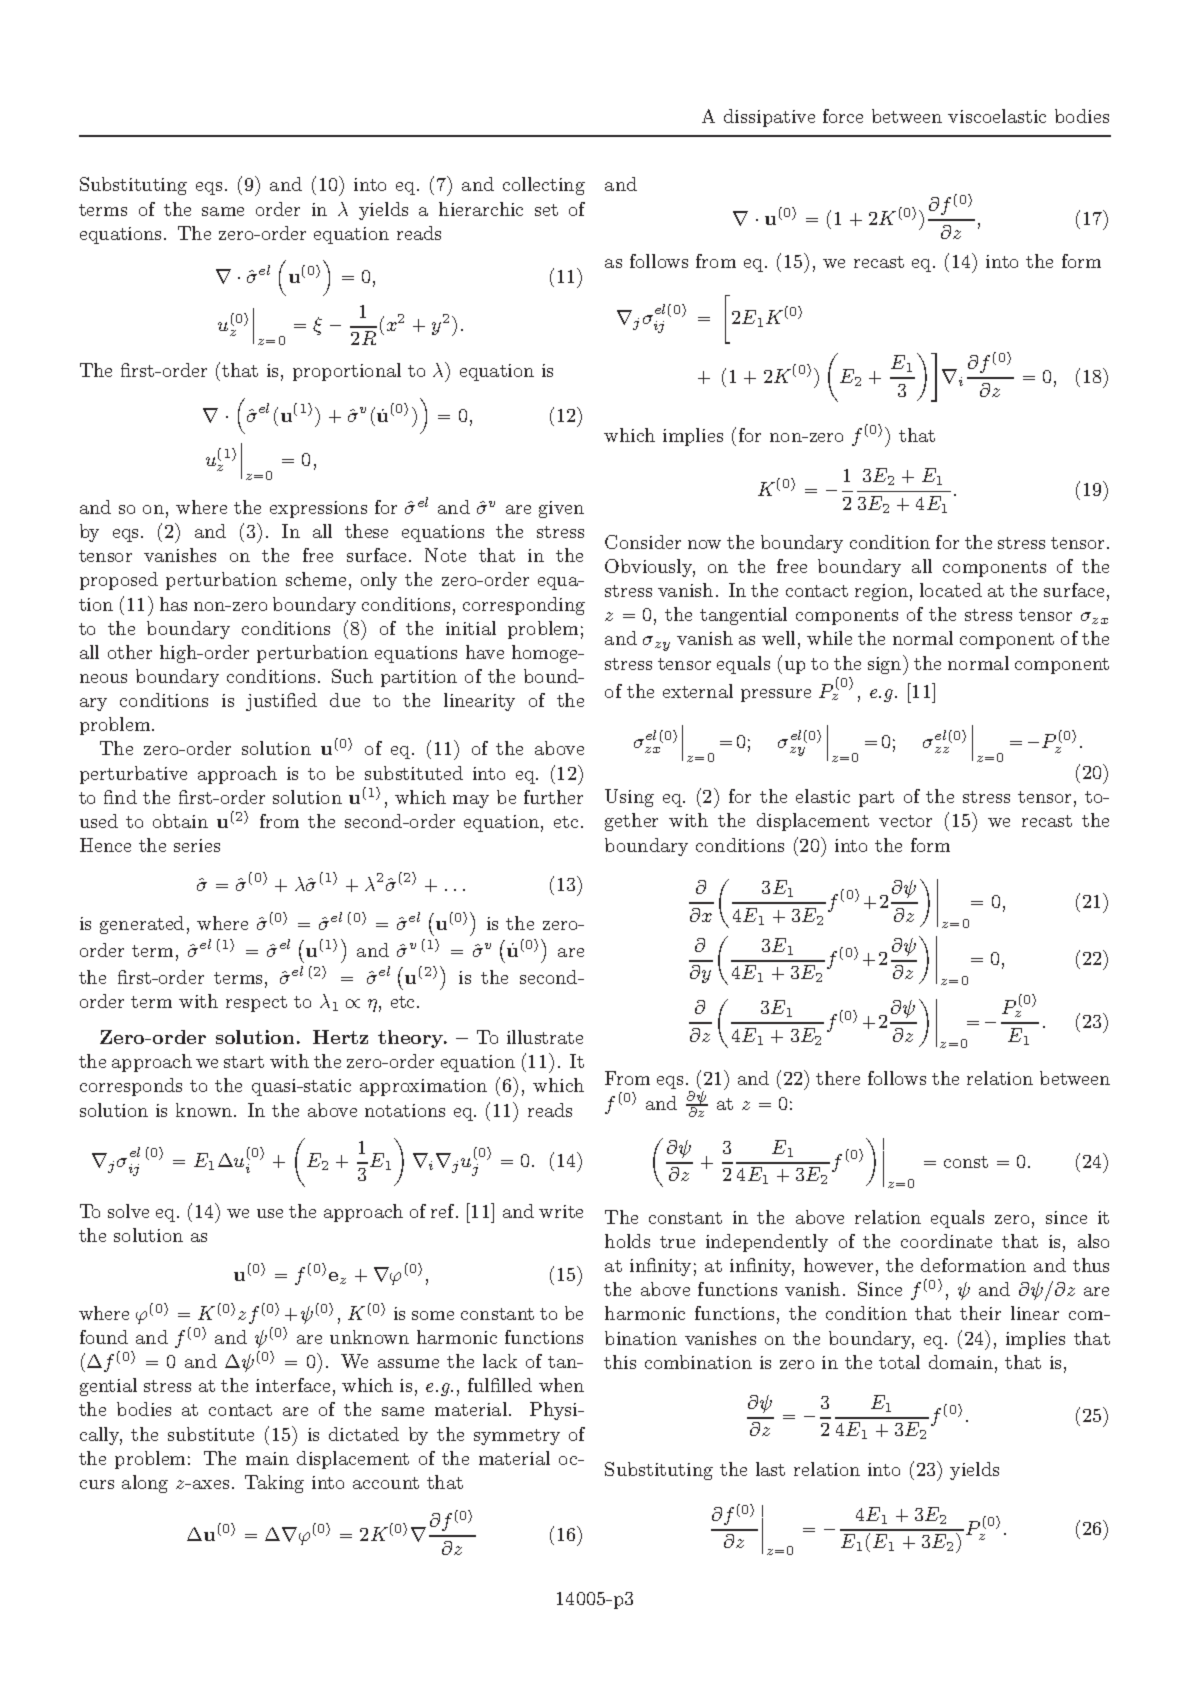 The width and height of the screenshot is (1203, 1702). I want to click on set, so click(546, 210).
